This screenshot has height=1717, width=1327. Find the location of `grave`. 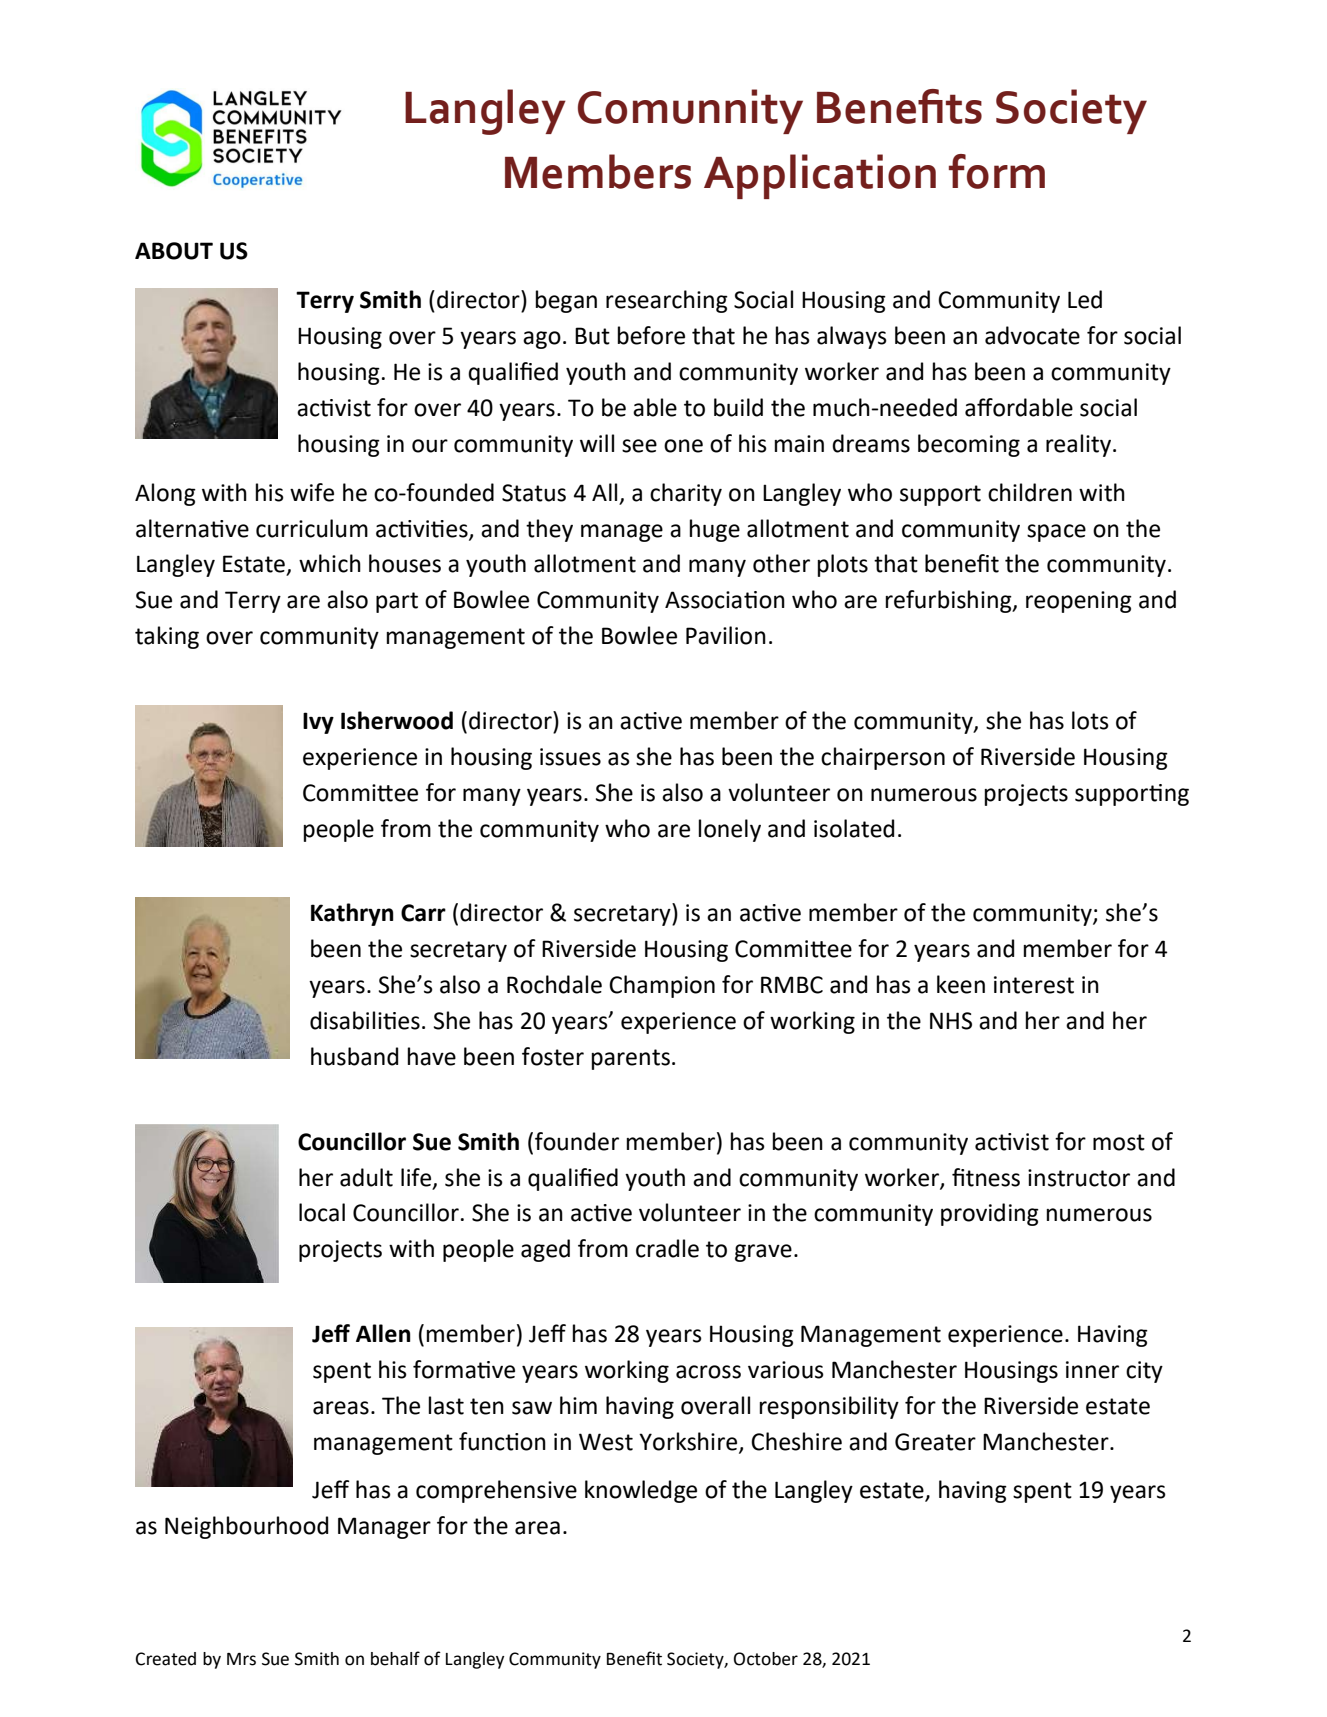

grave is located at coordinates (763, 1253).
